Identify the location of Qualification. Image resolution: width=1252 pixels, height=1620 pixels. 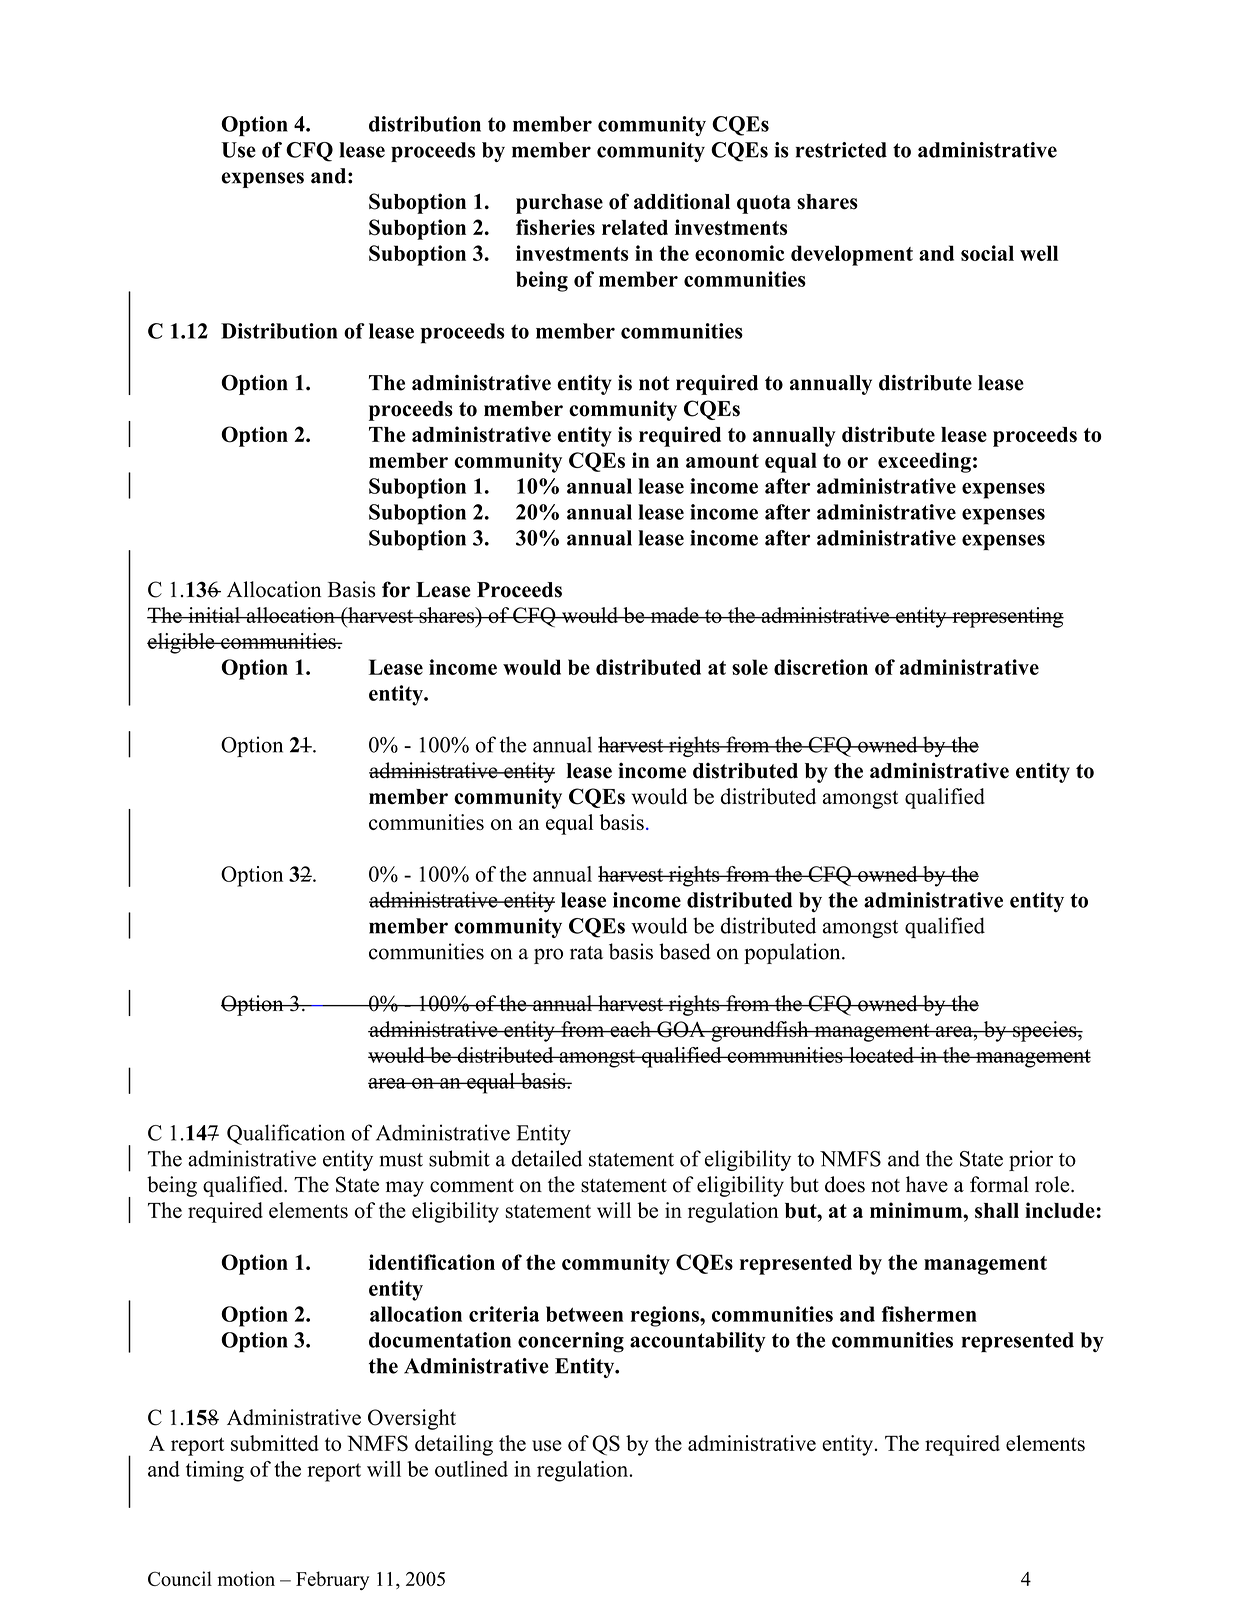
(286, 1134).
